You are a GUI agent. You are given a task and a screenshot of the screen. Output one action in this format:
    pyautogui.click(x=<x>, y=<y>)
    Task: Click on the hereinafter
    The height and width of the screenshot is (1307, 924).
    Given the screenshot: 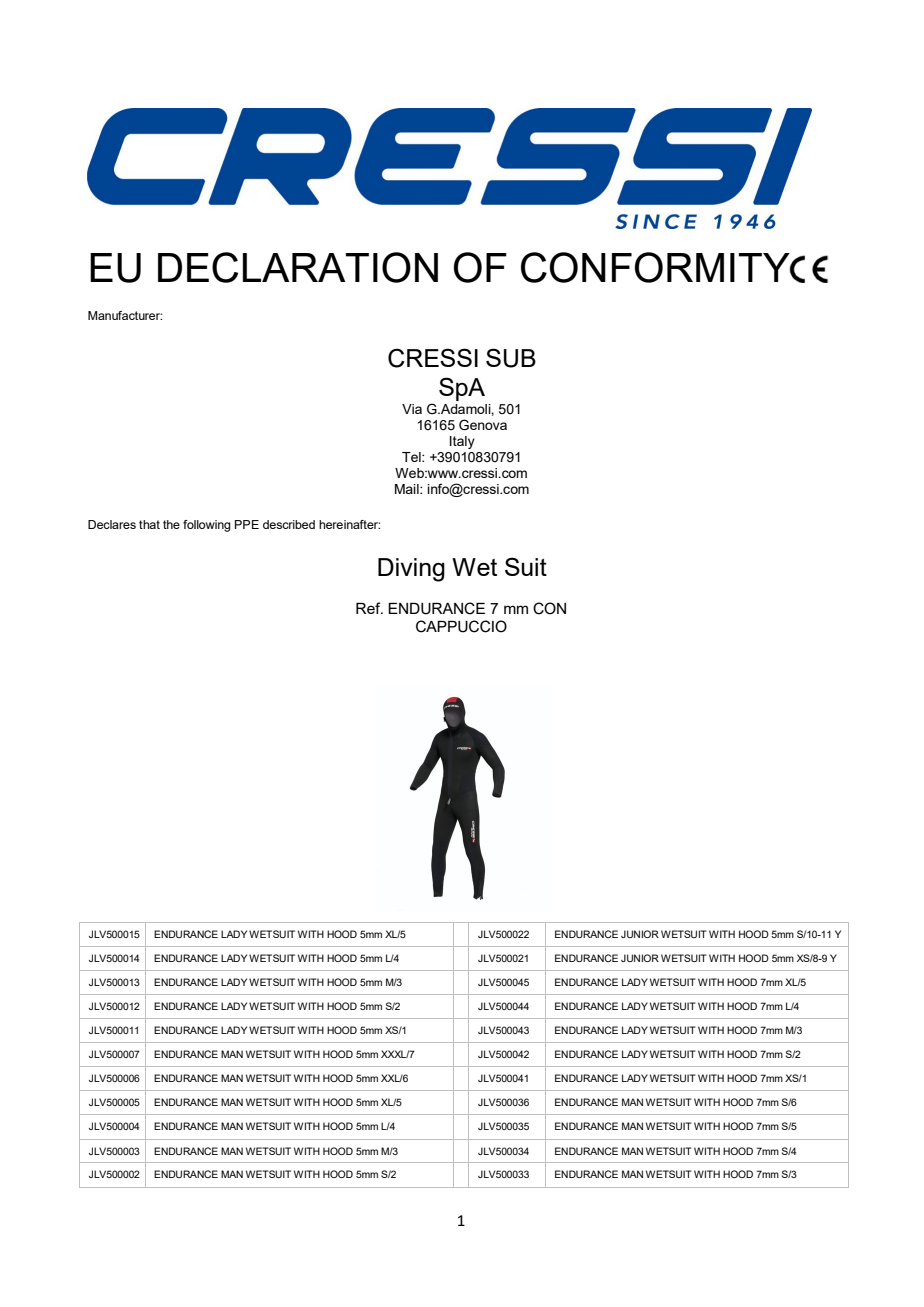 What is the action you would take?
    pyautogui.click(x=349, y=524)
